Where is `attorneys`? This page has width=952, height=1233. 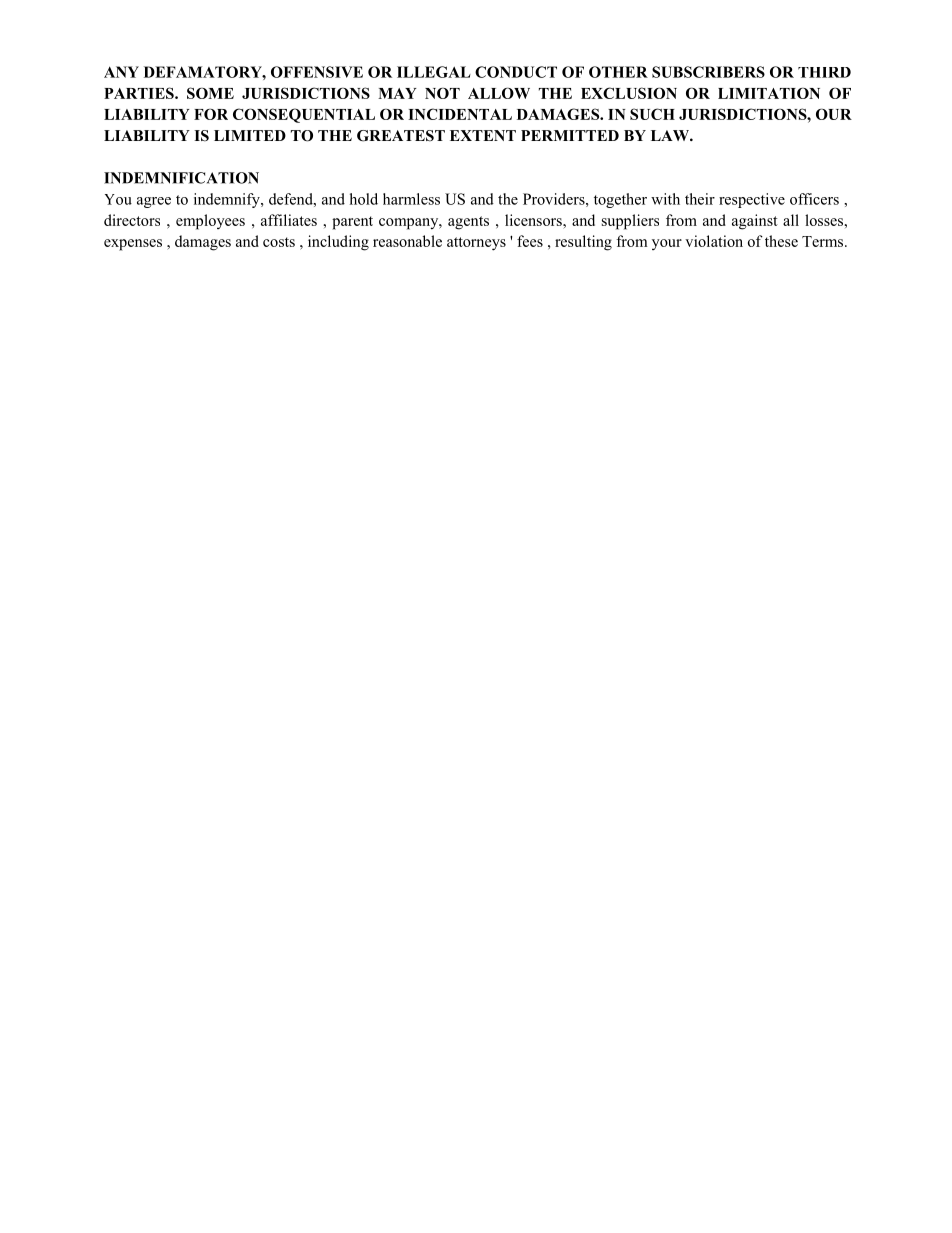
attorneys is located at coordinates (476, 244).
